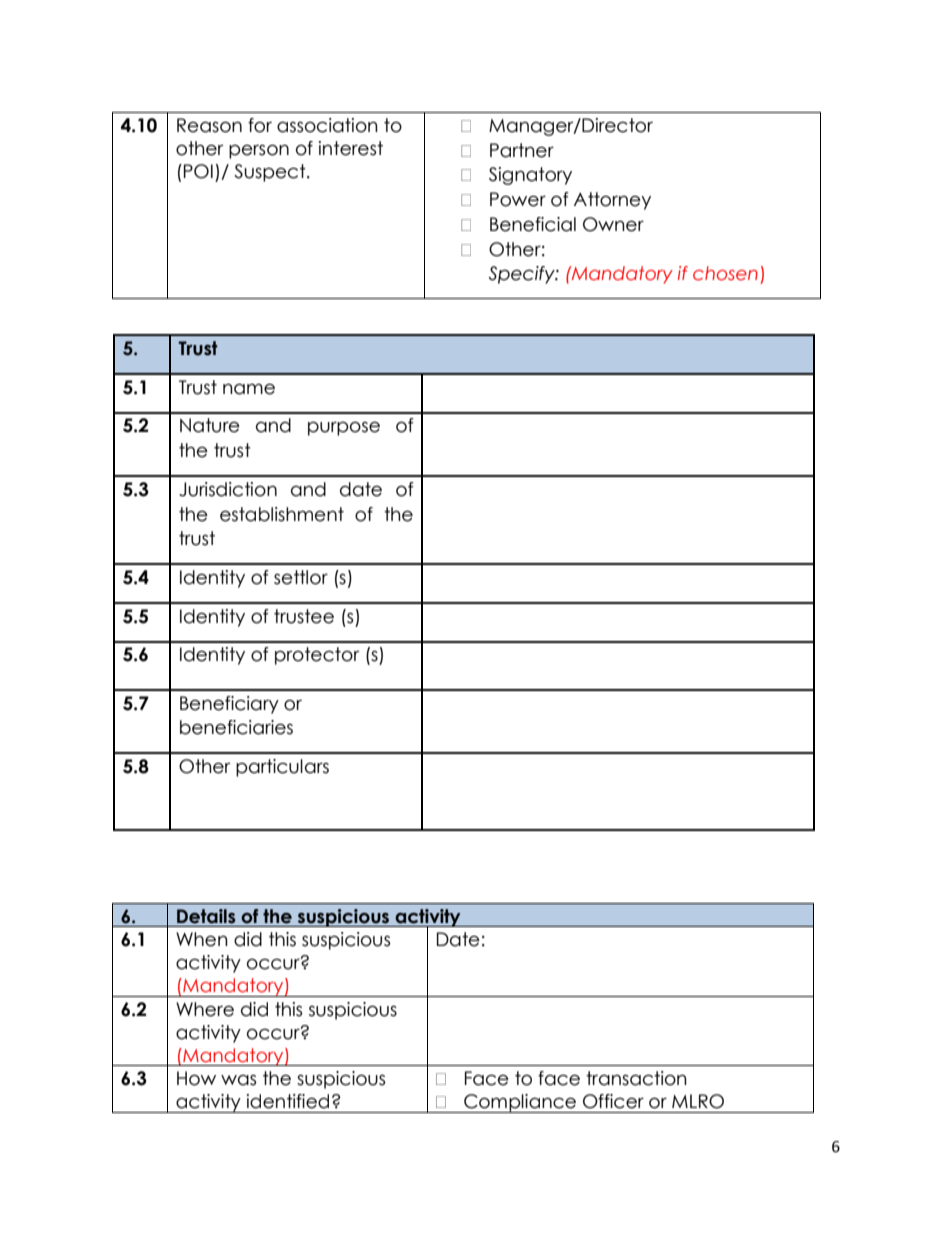 This page has width=952, height=1233. Describe the element at coordinates (259, 151) in the page. I see `person` at that location.
